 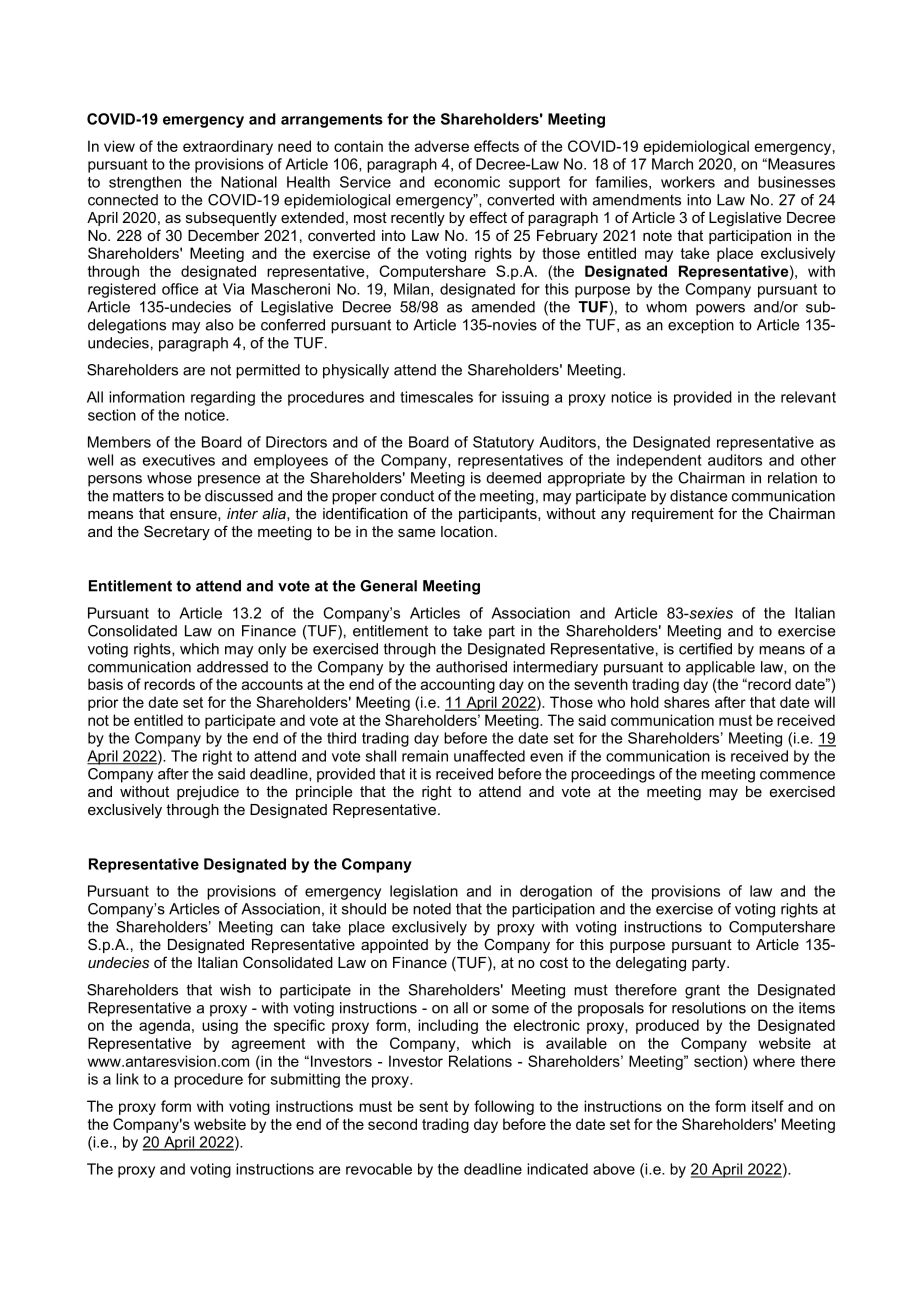 I want to click on deemed, so click(x=513, y=478).
